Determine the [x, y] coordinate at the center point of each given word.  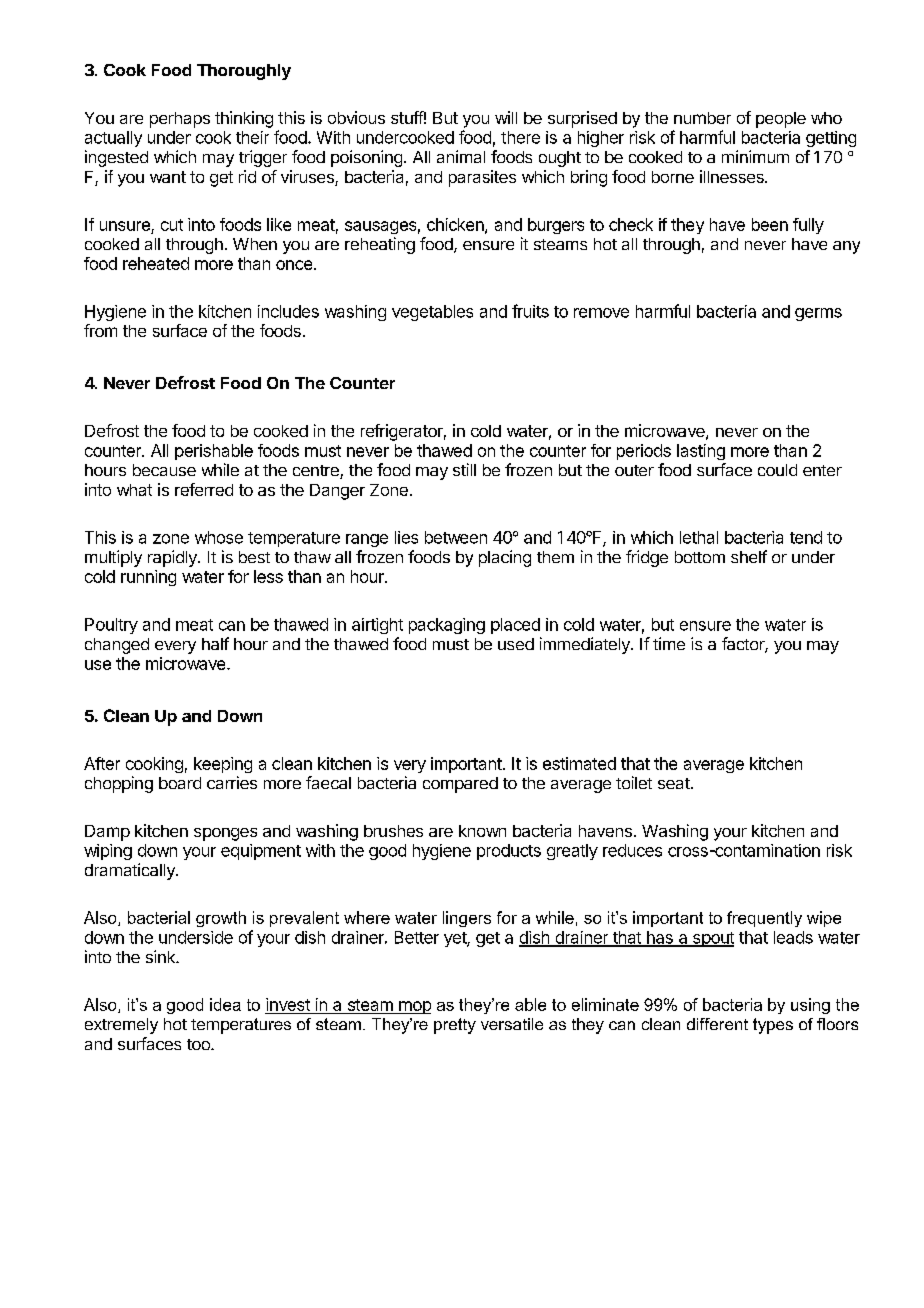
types [773, 1026]
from [100, 330]
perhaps [180, 120]
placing [505, 558]
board [180, 783]
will [506, 117]
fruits [530, 311]
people [781, 120]
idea [225, 1004]
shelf [749, 556]
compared [460, 785]
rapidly [173, 558]
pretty [455, 1026]
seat [674, 783]
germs [818, 314]
